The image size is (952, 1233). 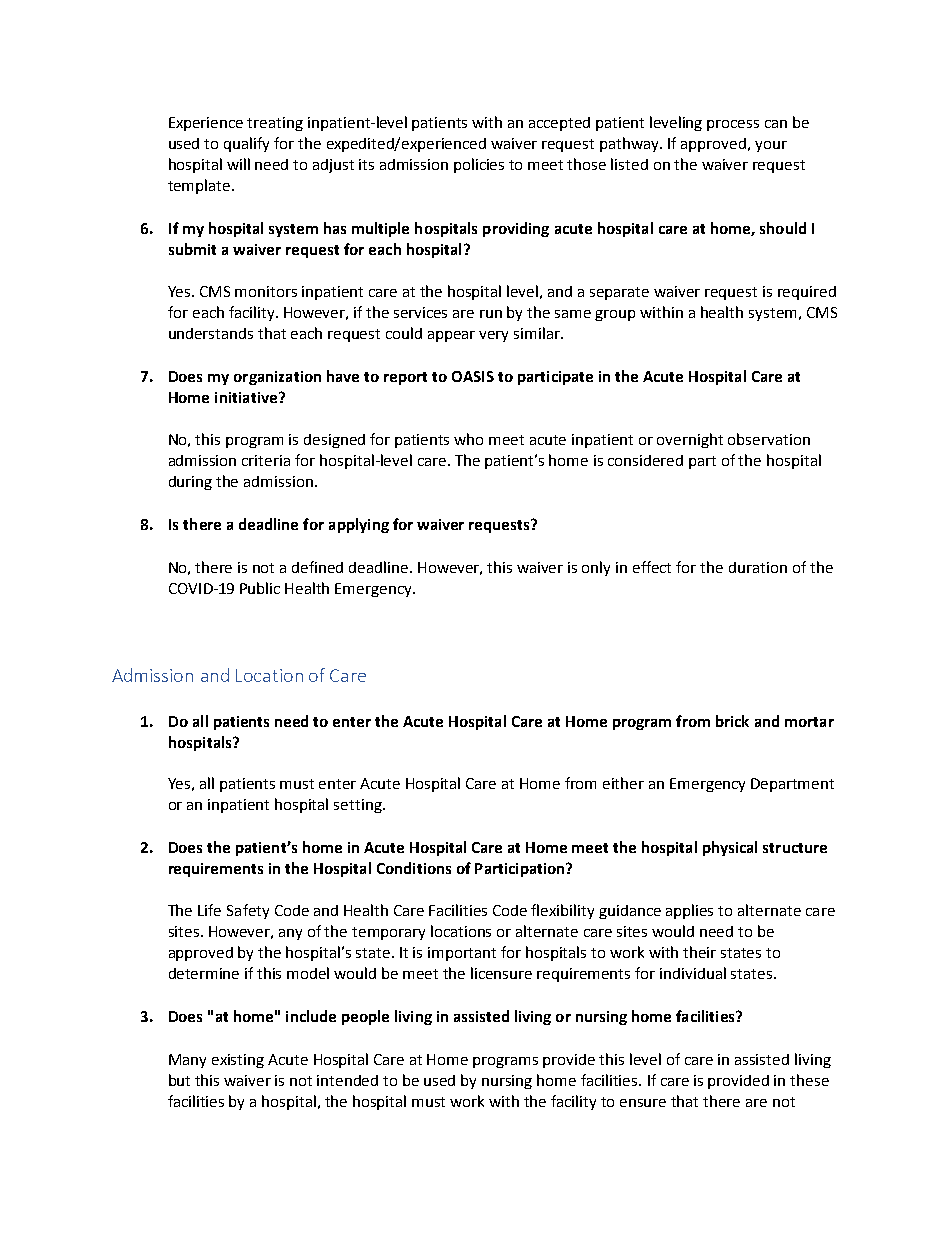 What do you see at coordinates (733, 125) in the image?
I see `process` at bounding box center [733, 125].
